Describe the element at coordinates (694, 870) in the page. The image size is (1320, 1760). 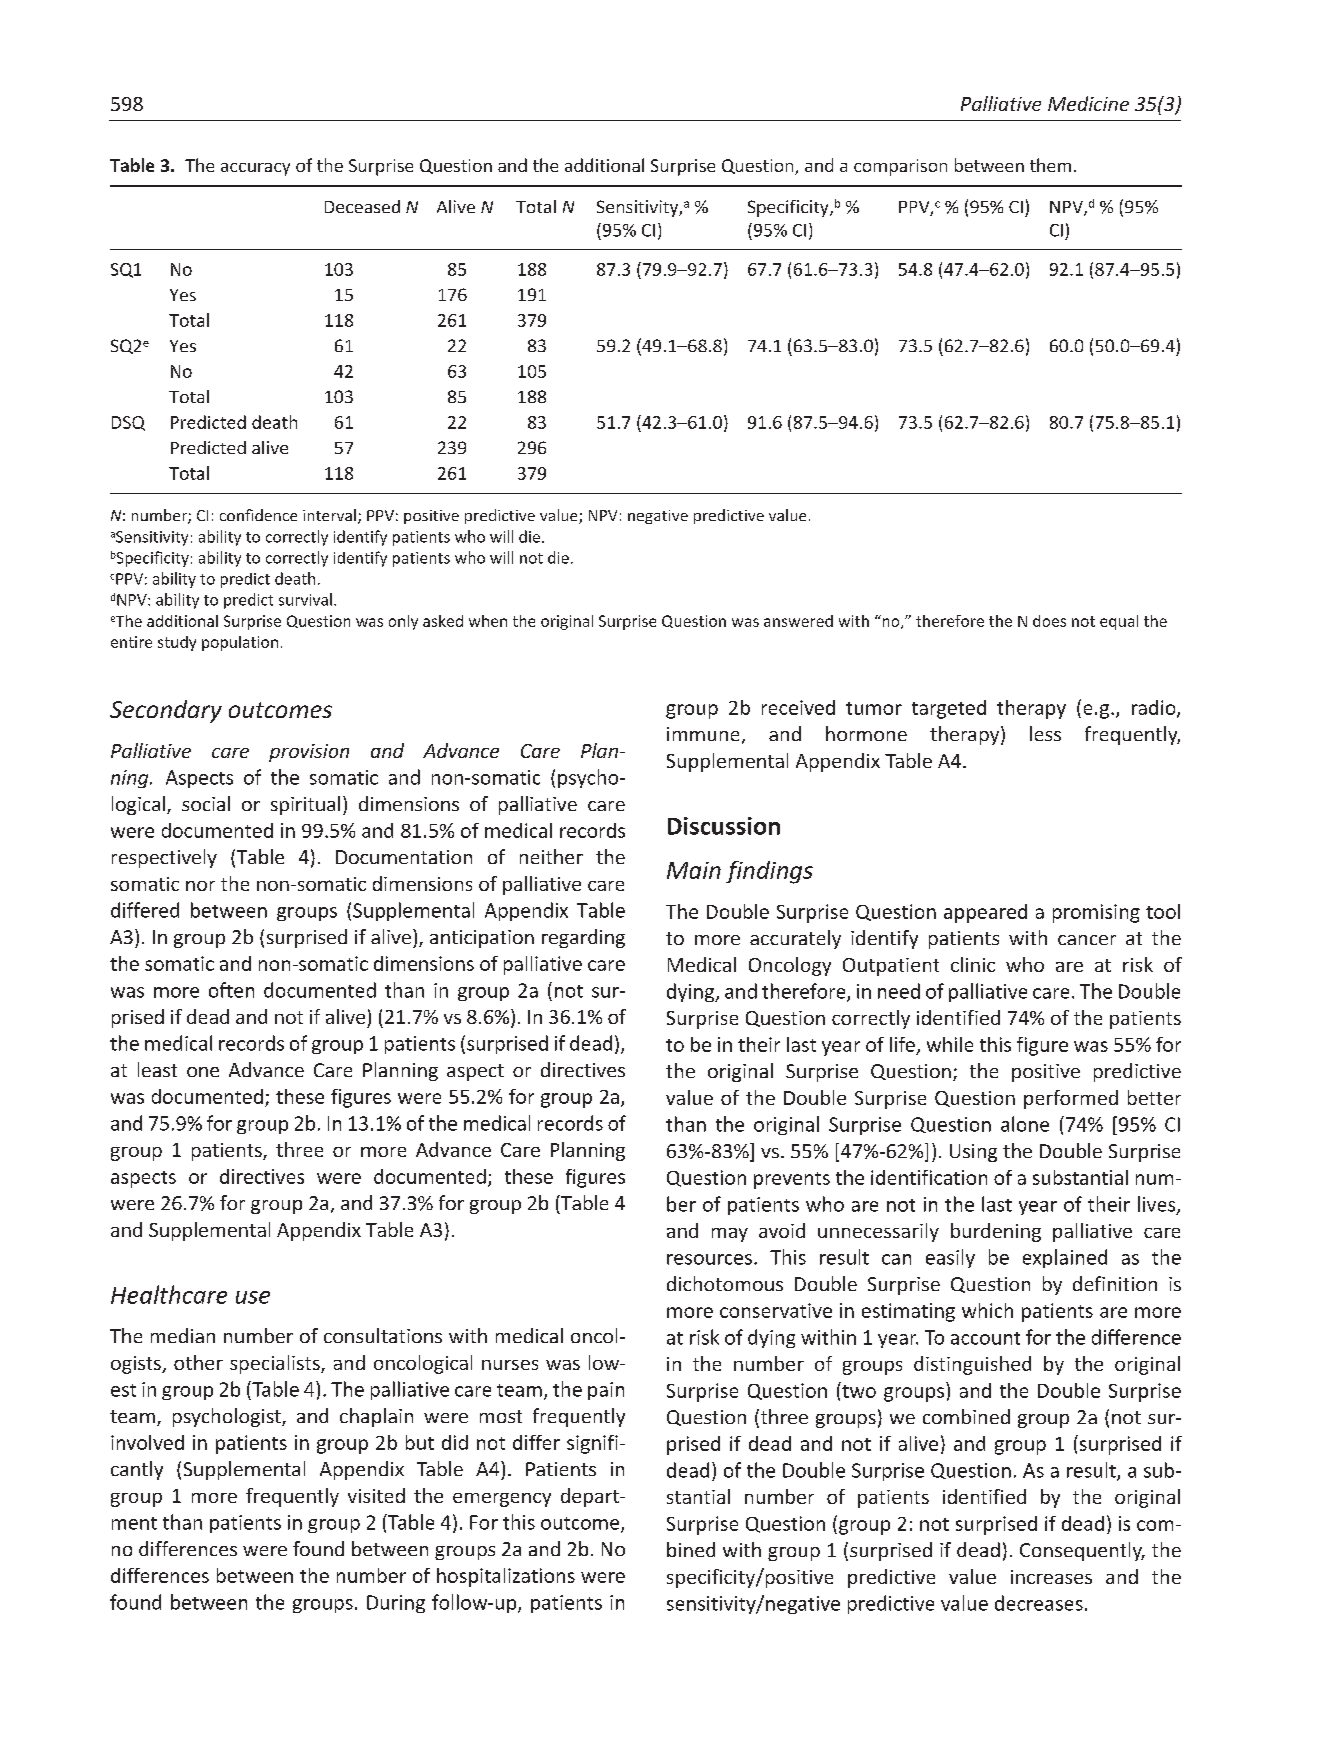
I see `Main` at that location.
